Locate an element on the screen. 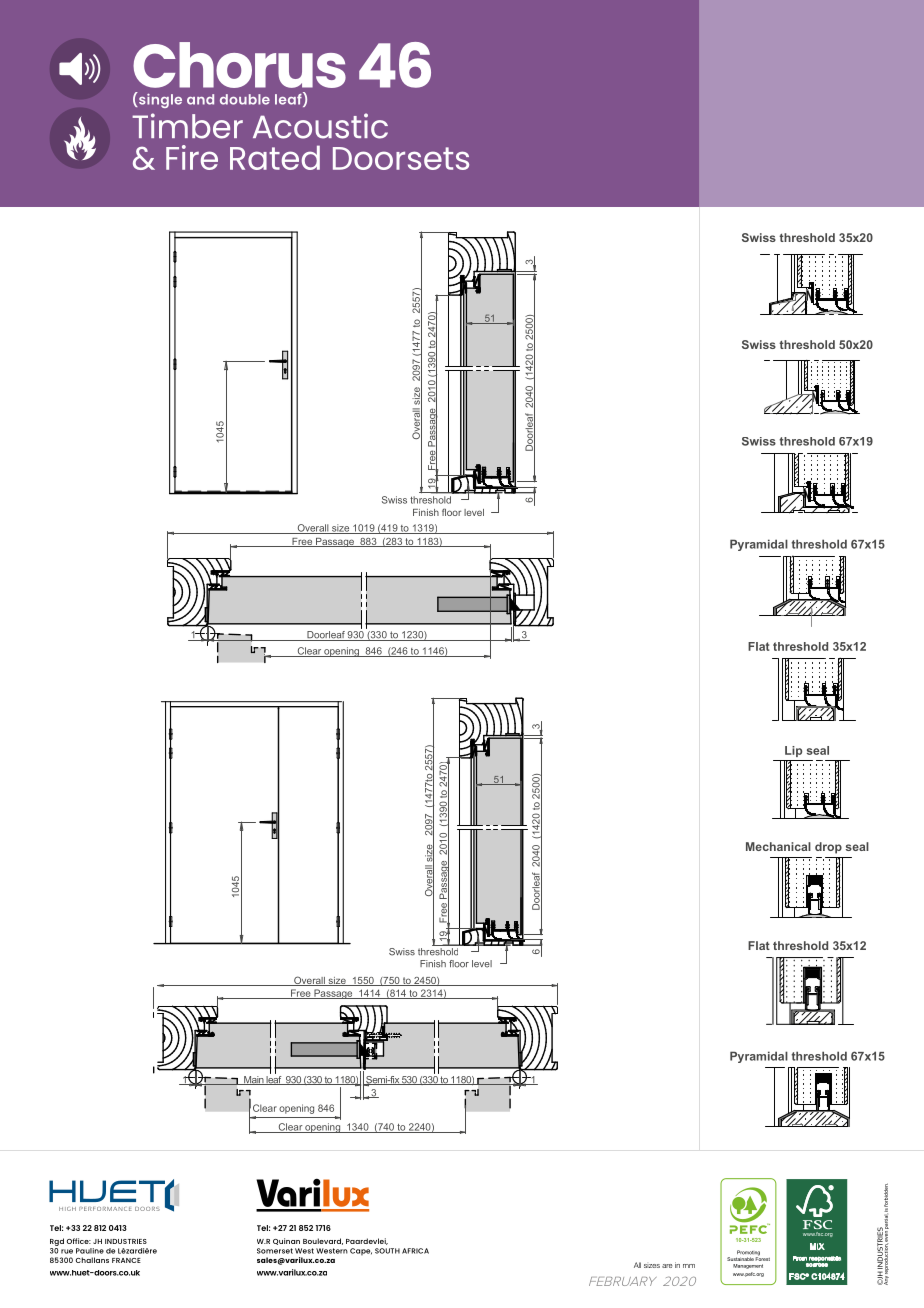 This screenshot has height=1308, width=924. Timber is located at coordinates (187, 126).
